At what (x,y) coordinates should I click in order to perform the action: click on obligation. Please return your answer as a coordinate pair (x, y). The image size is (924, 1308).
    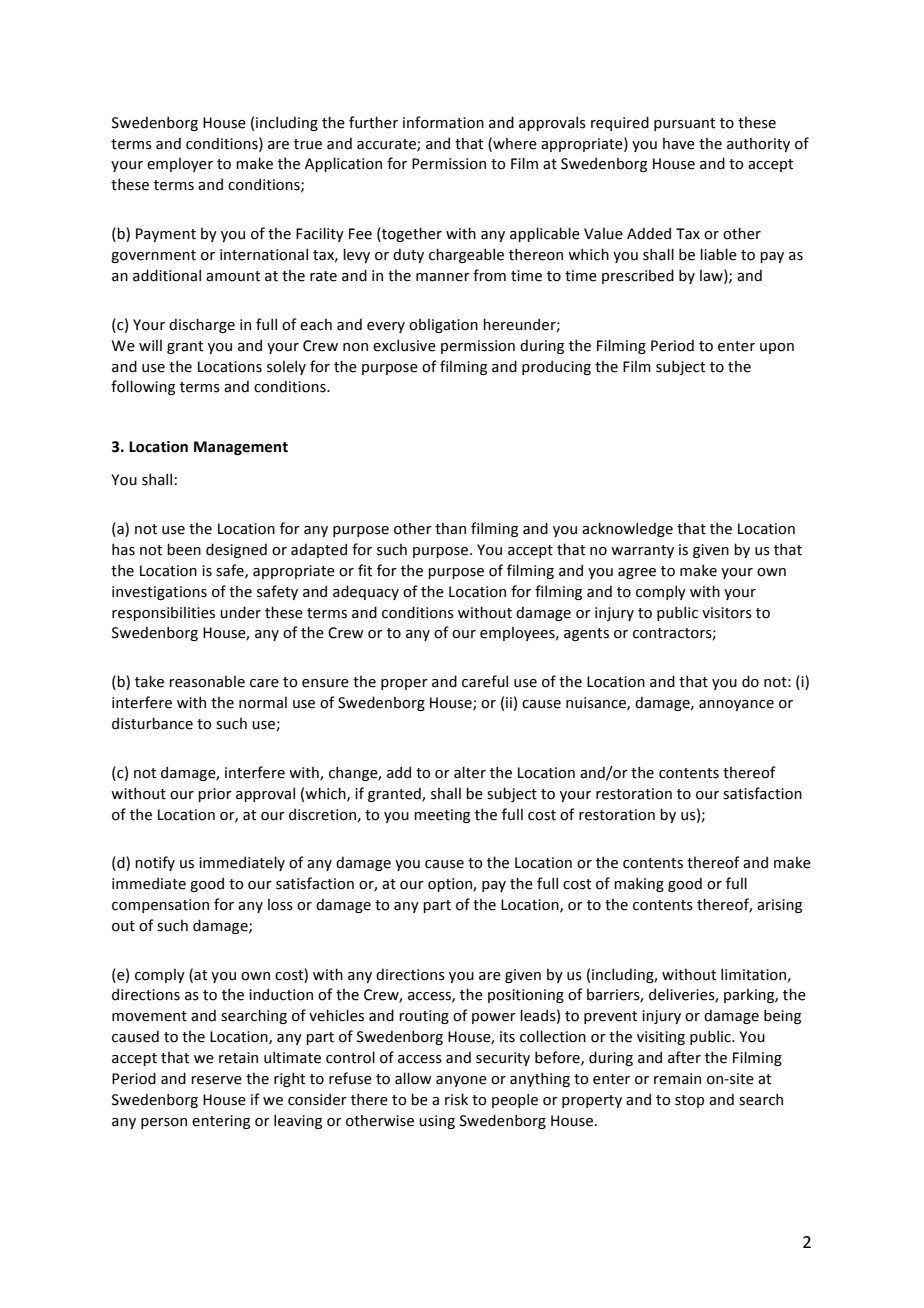
    Looking at the image, I should click on (443, 326).
